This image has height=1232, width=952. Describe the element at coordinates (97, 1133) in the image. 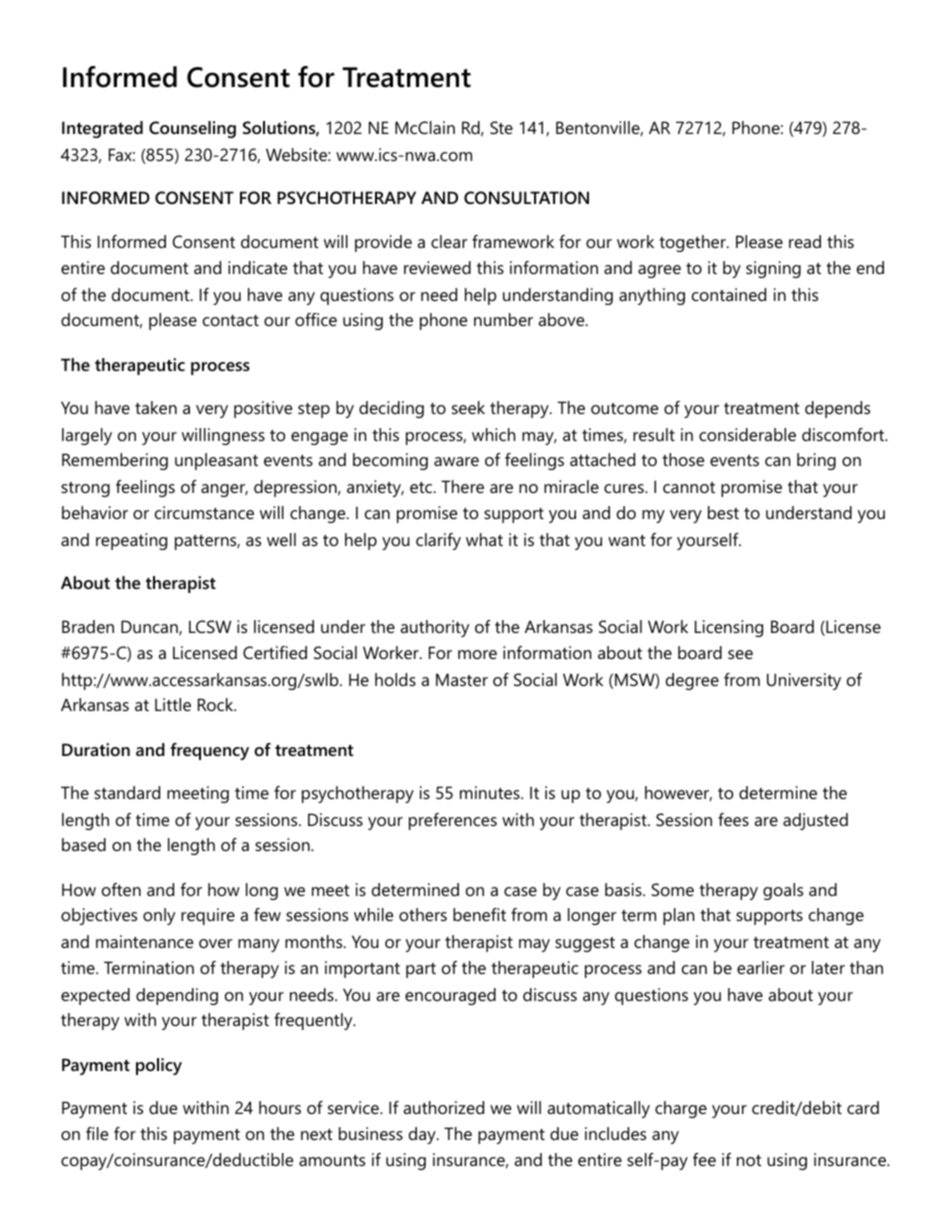

I see `file` at that location.
